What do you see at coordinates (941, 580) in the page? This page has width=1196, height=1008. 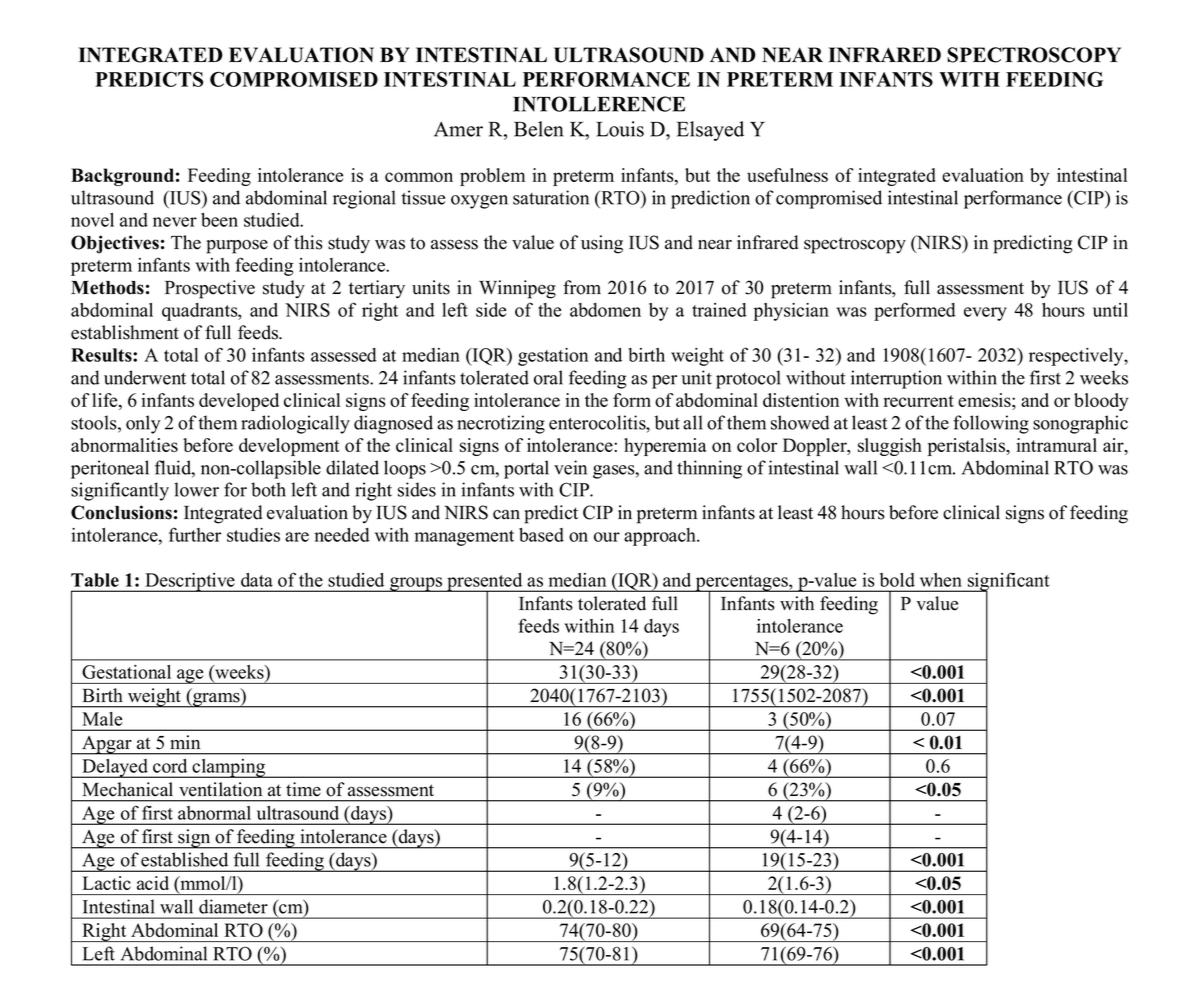 I see `when` at bounding box center [941, 580].
